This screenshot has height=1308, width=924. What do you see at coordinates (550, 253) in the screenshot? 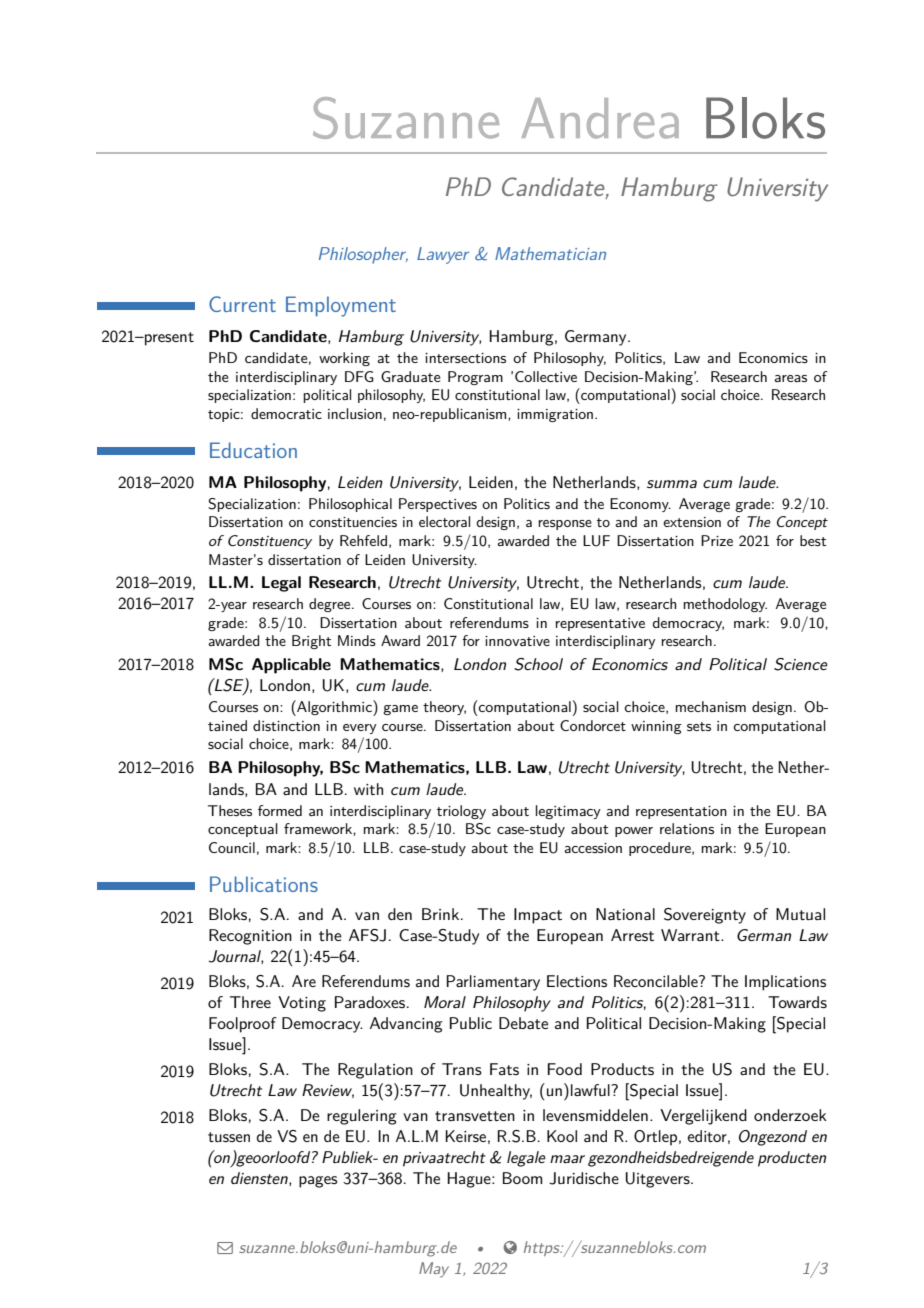
I see `Mathematician` at bounding box center [550, 253].
